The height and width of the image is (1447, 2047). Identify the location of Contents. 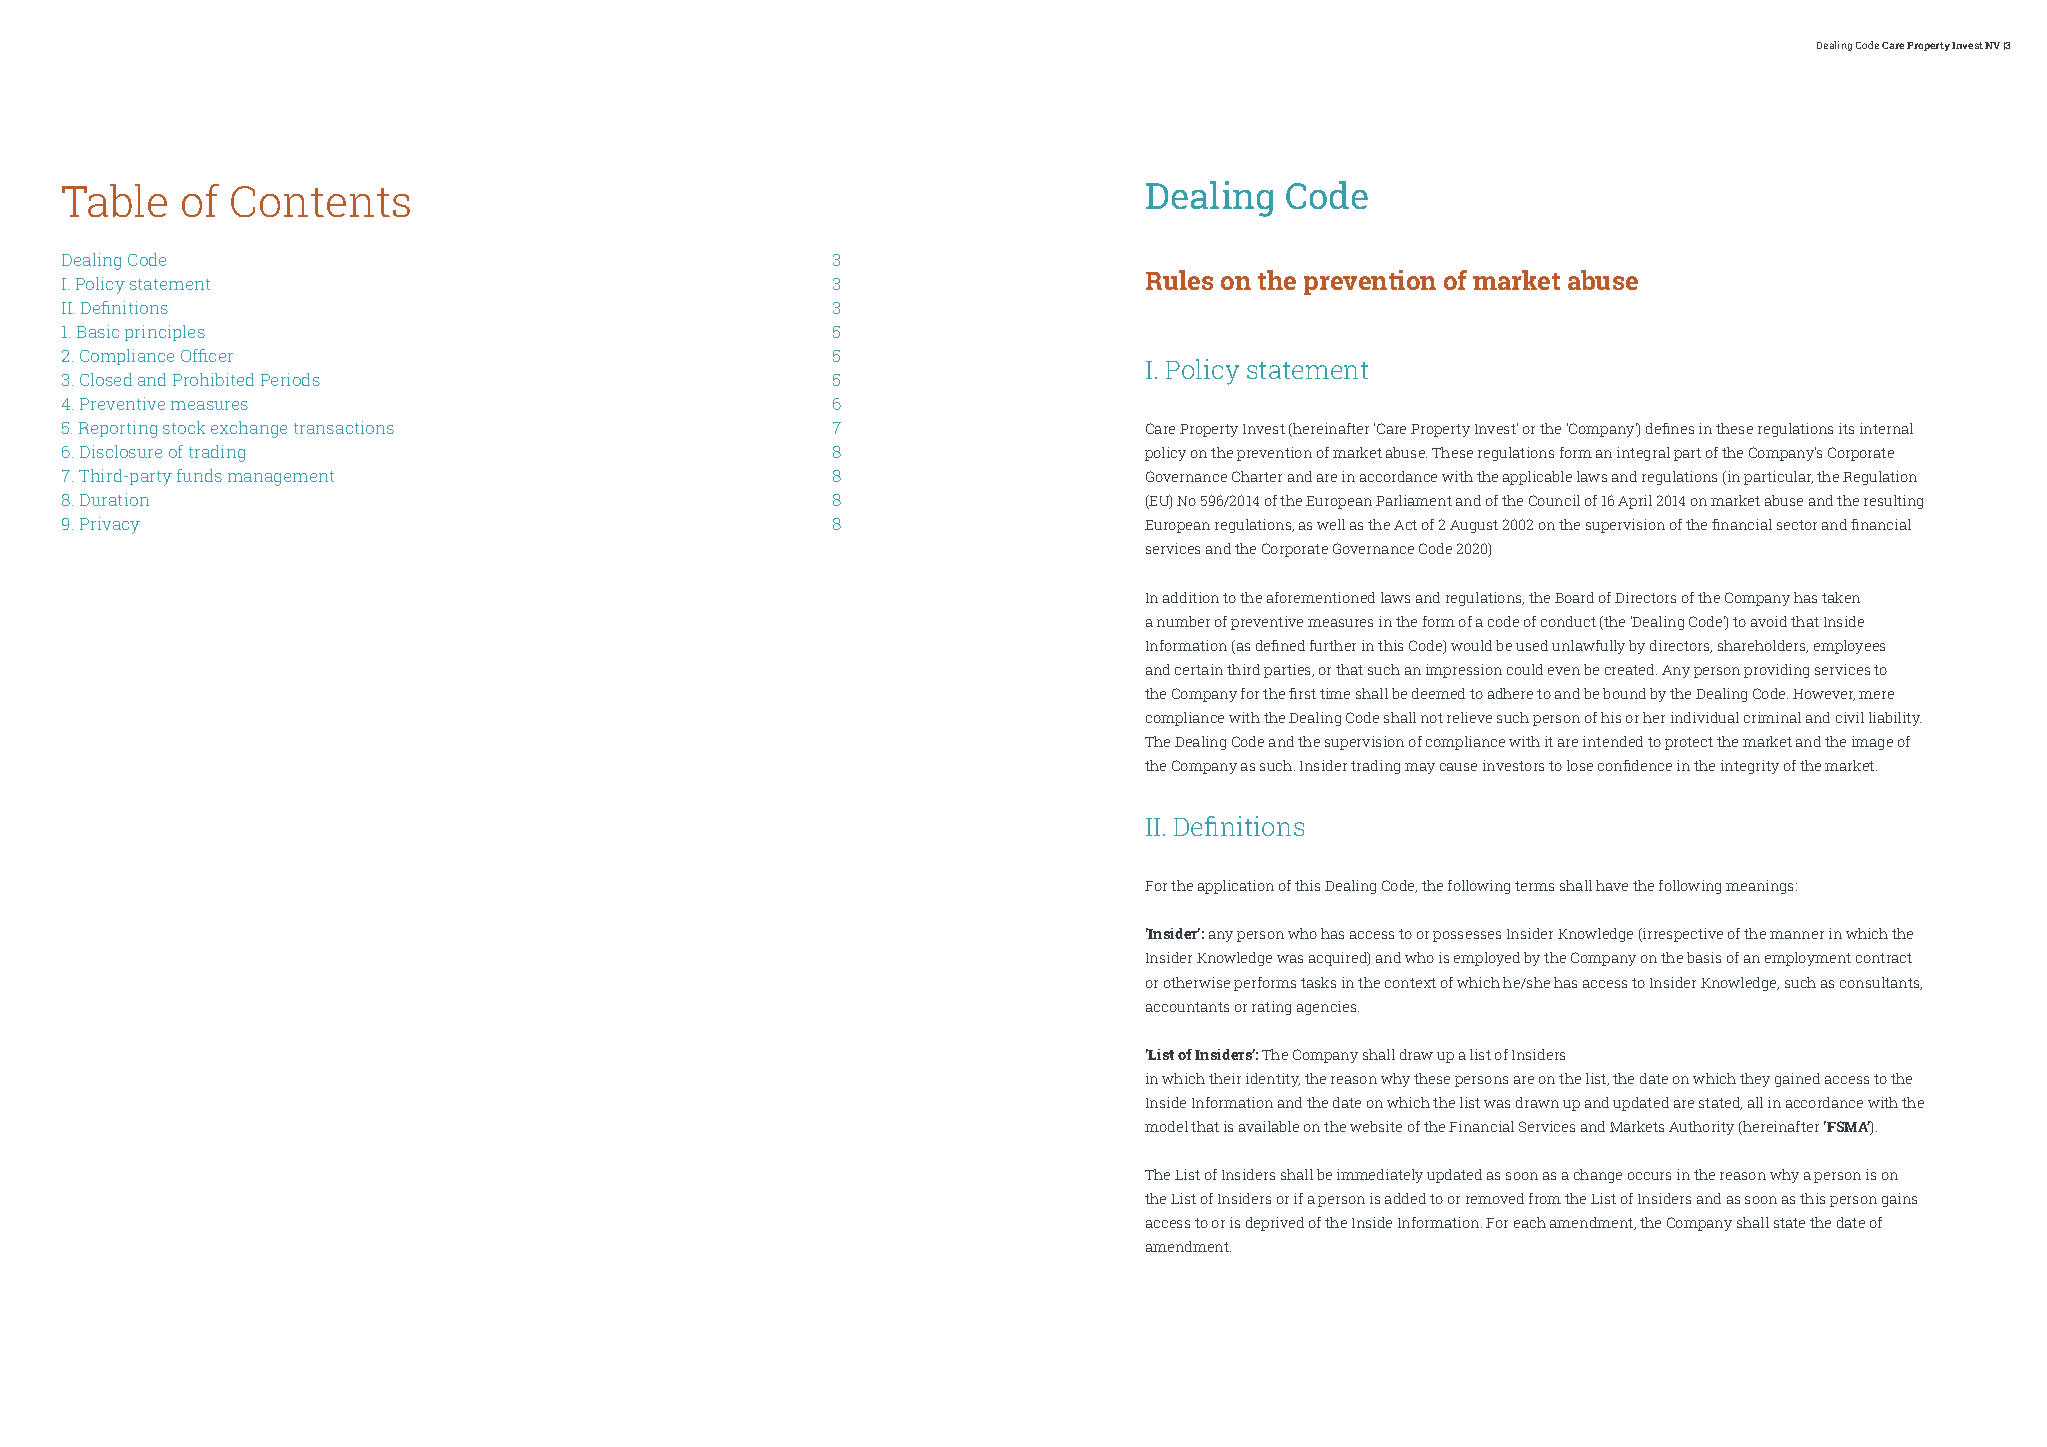
(320, 201).
